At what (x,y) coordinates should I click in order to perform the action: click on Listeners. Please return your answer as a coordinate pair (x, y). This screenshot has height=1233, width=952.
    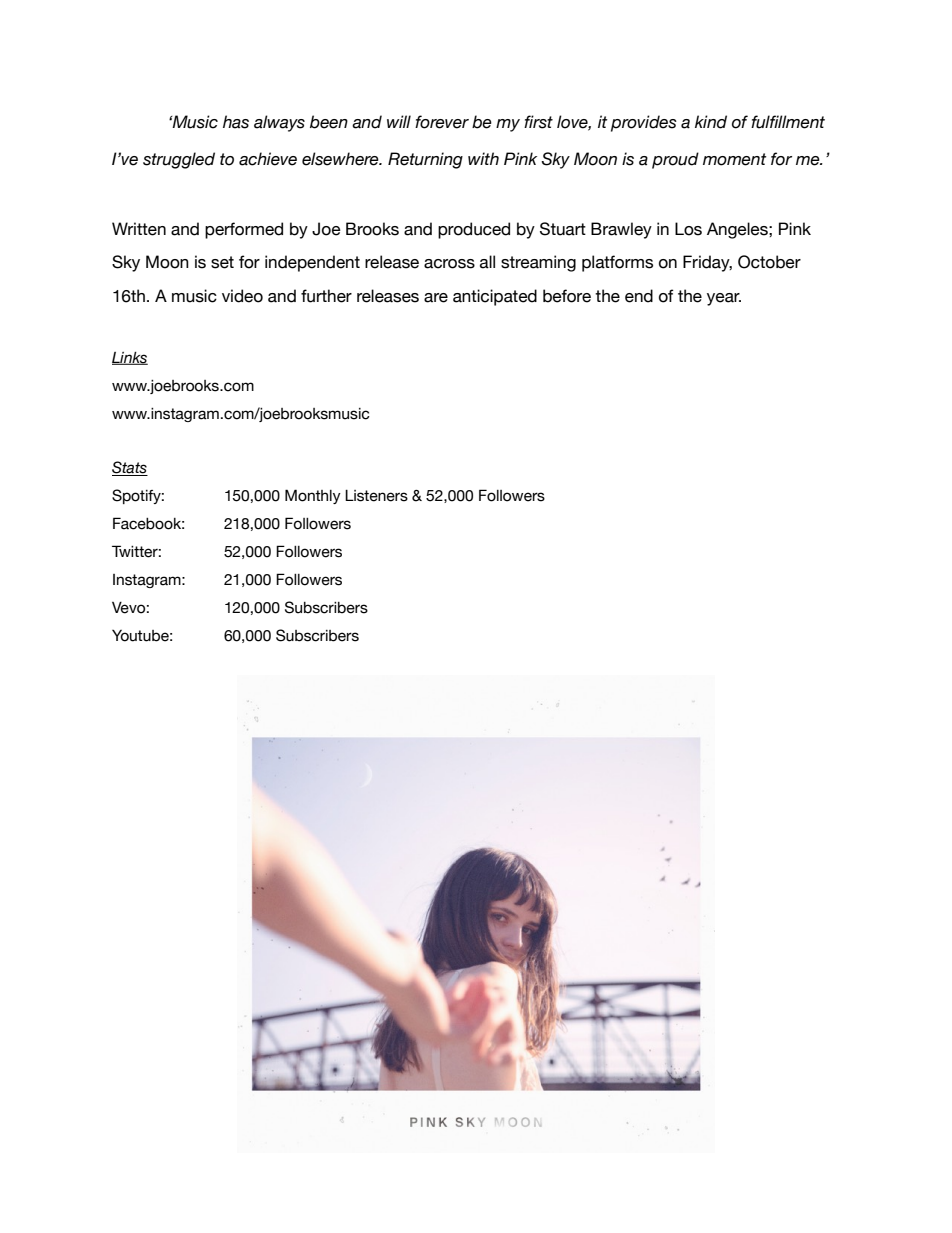
    Looking at the image, I should click on (376, 495).
